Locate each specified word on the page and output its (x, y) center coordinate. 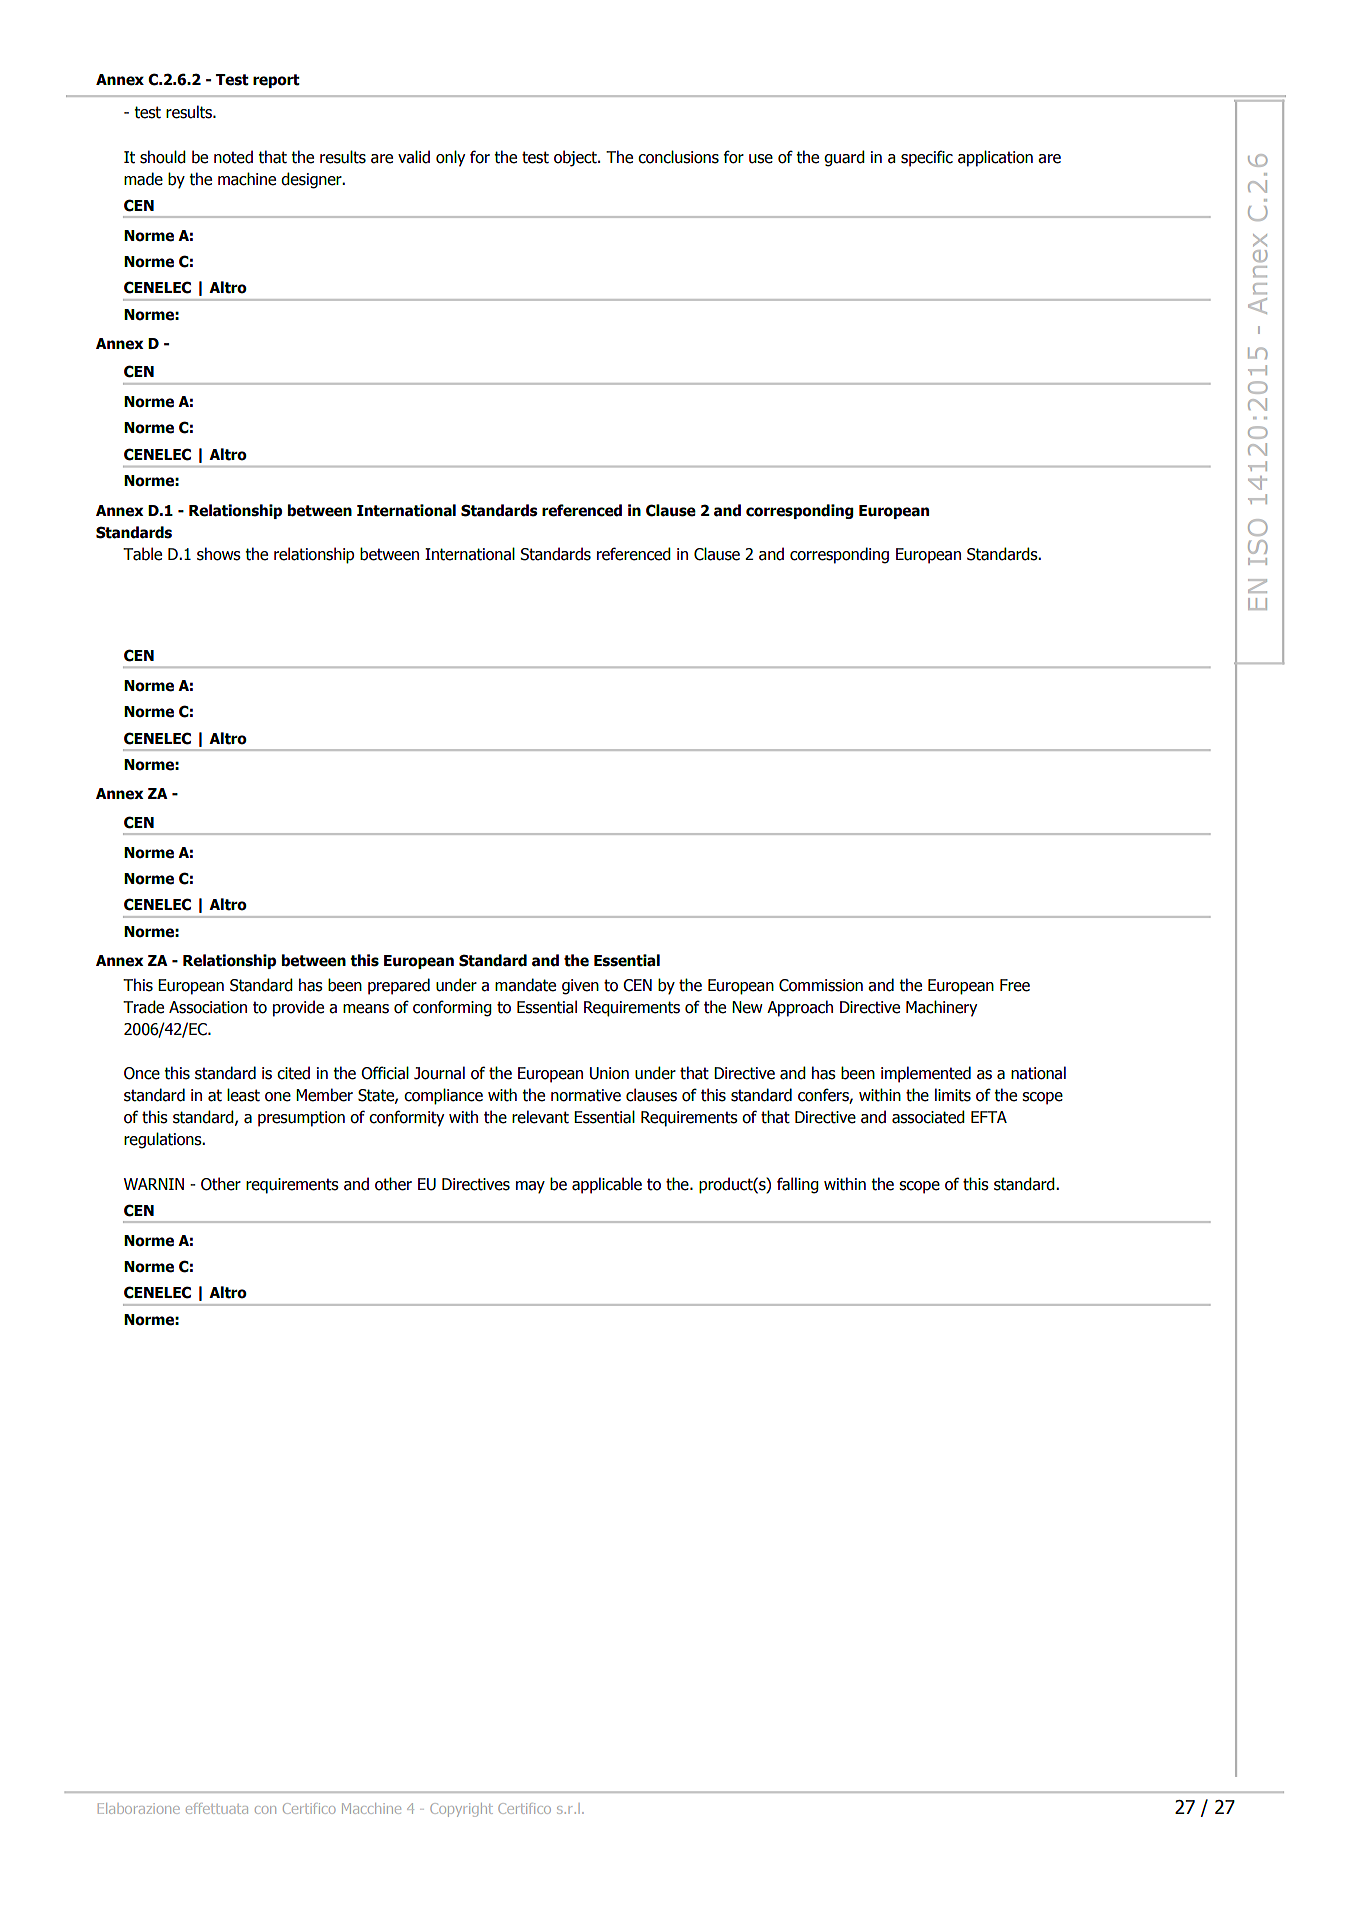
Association (208, 1007)
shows (219, 554)
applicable (607, 1185)
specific (927, 158)
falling (798, 1185)
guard (844, 158)
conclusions (678, 157)
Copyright (461, 1810)
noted (233, 157)
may (530, 1187)
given (580, 987)
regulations (164, 1140)
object (576, 158)
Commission (821, 985)
